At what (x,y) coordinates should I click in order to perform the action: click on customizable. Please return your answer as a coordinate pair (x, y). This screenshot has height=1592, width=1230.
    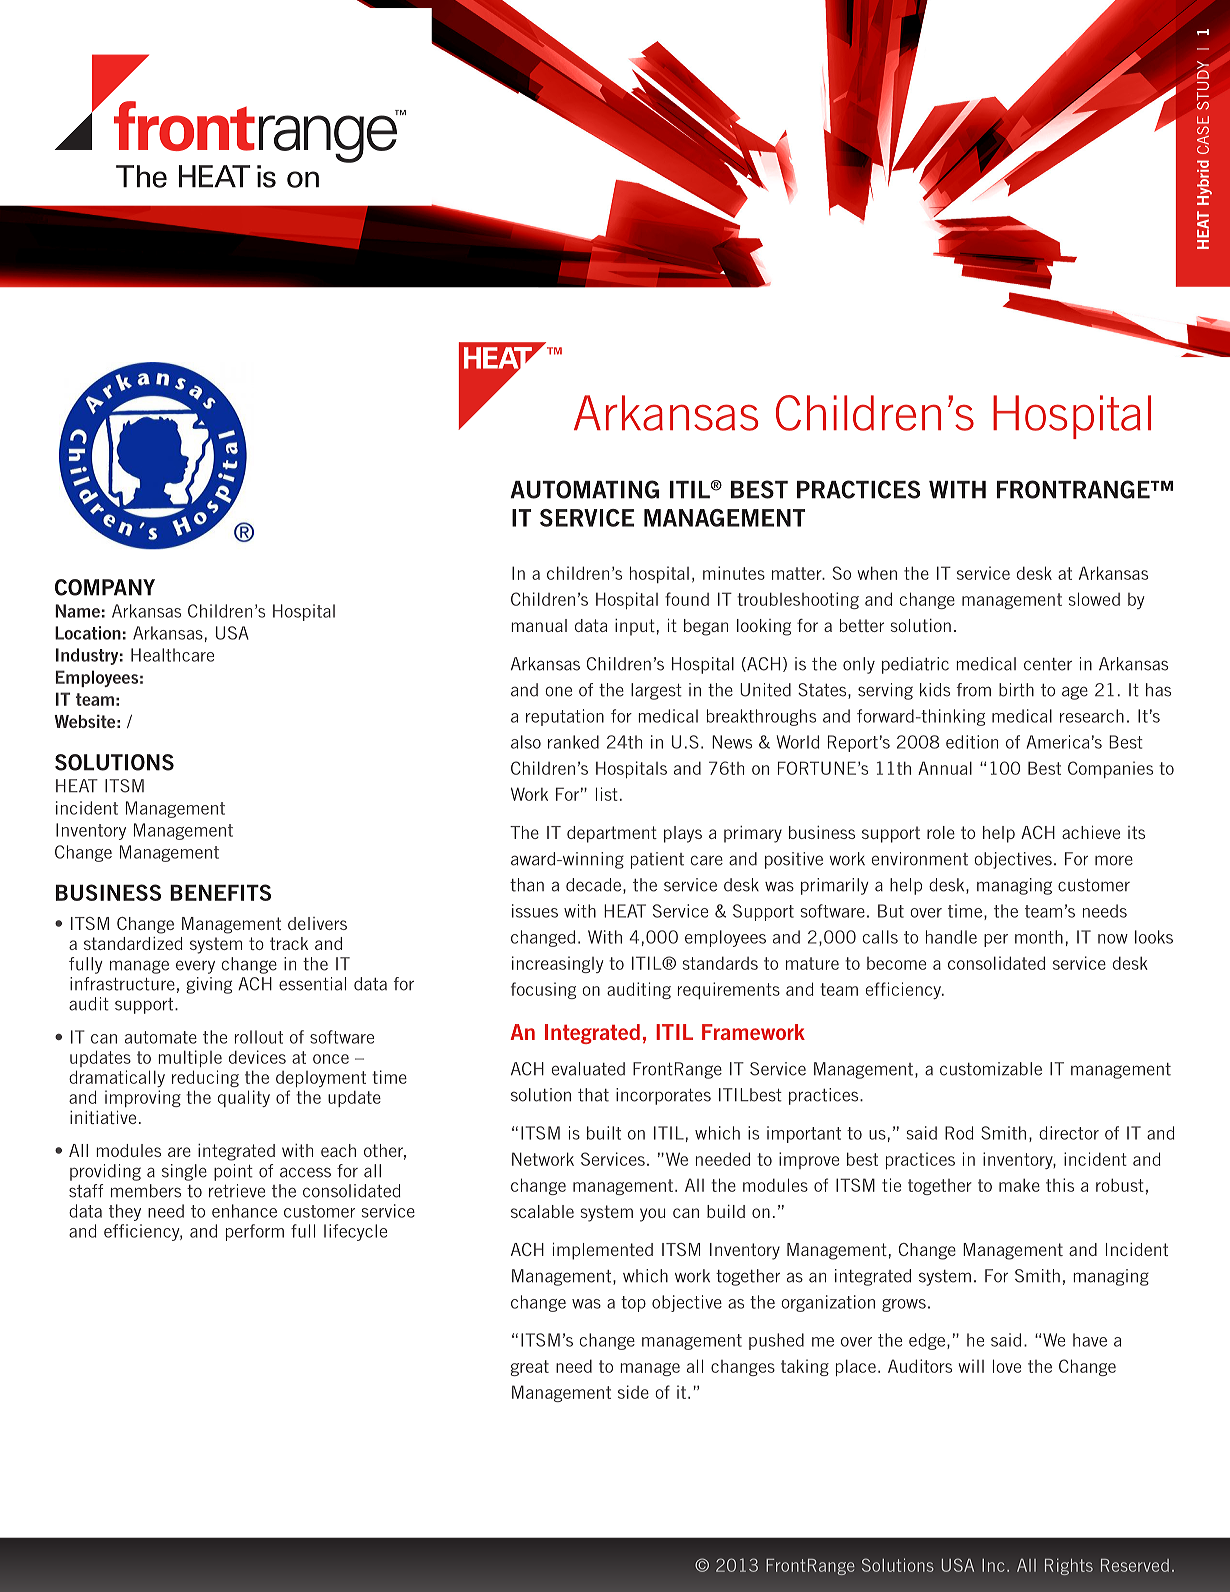
    Looking at the image, I should click on (991, 1069).
